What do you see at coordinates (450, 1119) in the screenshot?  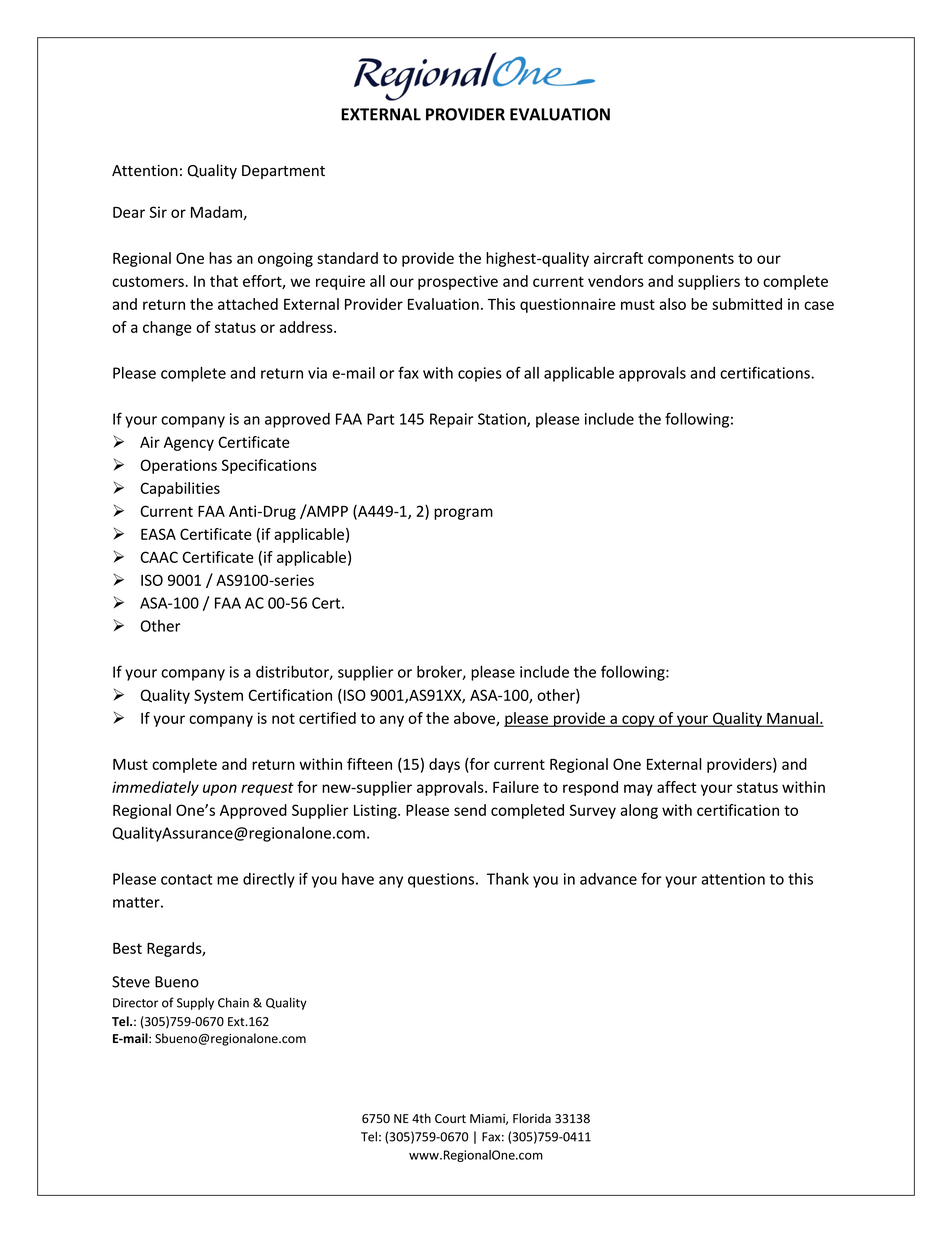 I see `Court` at bounding box center [450, 1119].
